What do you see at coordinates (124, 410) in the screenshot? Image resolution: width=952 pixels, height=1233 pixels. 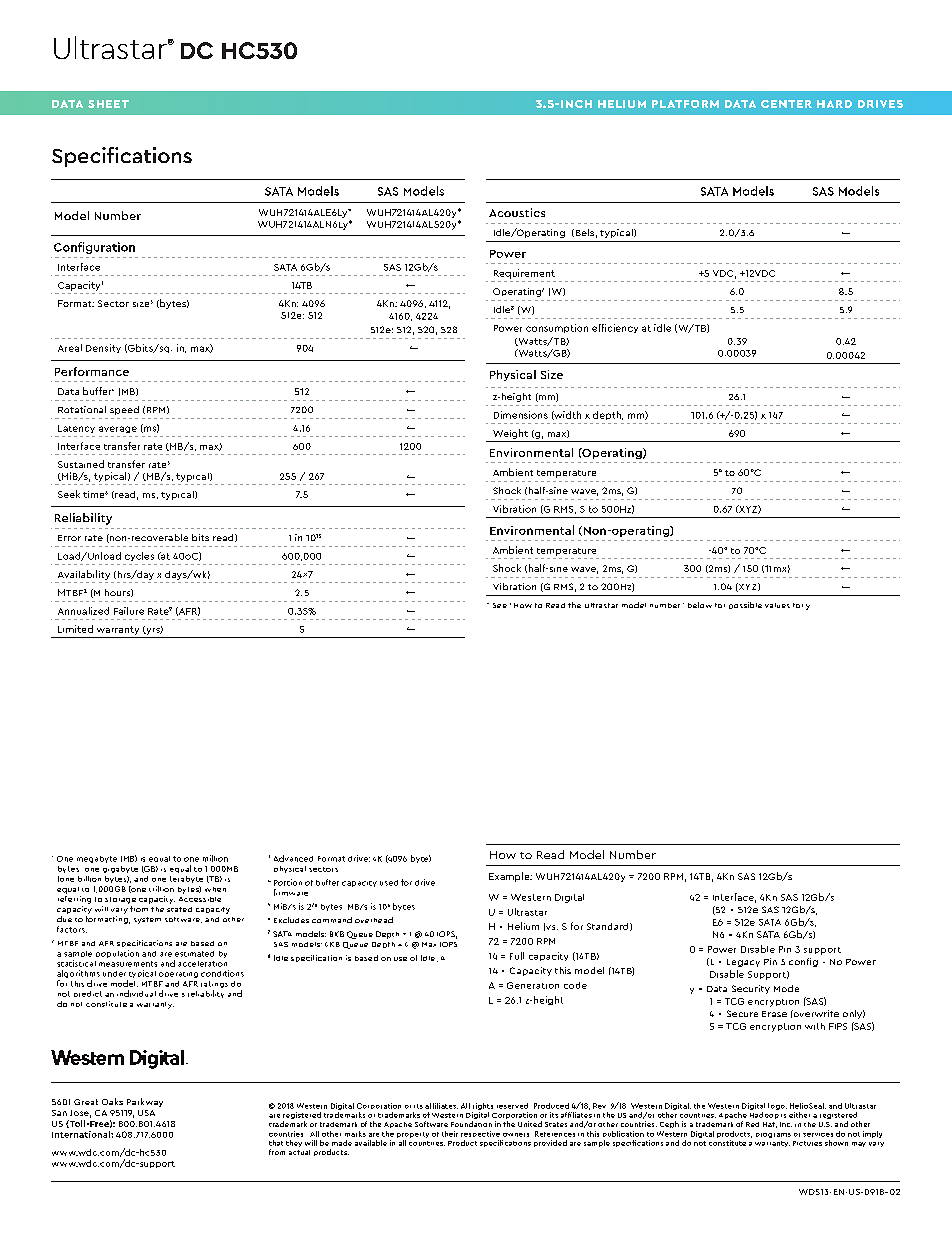 I see `speed` at bounding box center [124, 410].
